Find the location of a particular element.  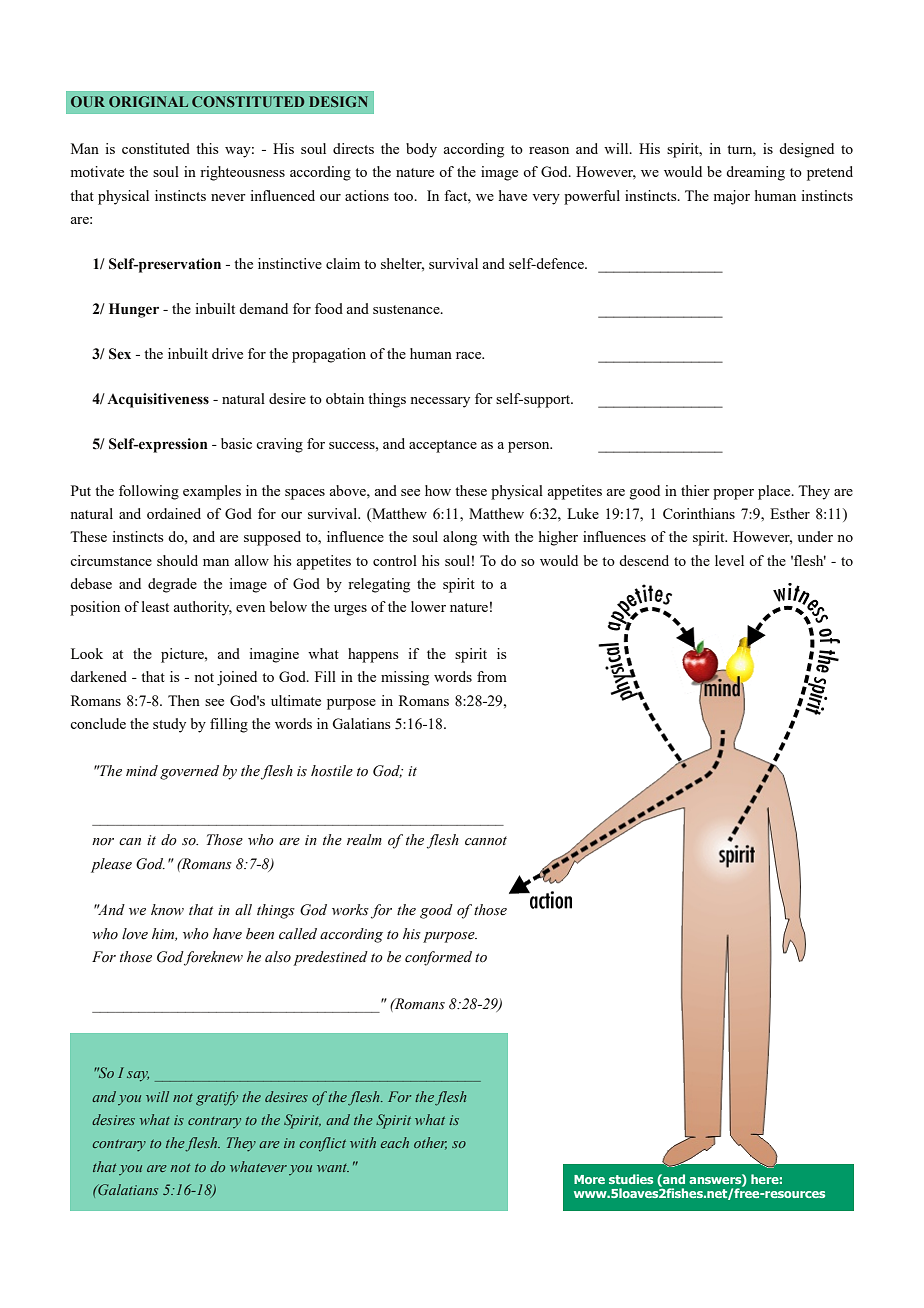

dreaming is located at coordinates (755, 173).
